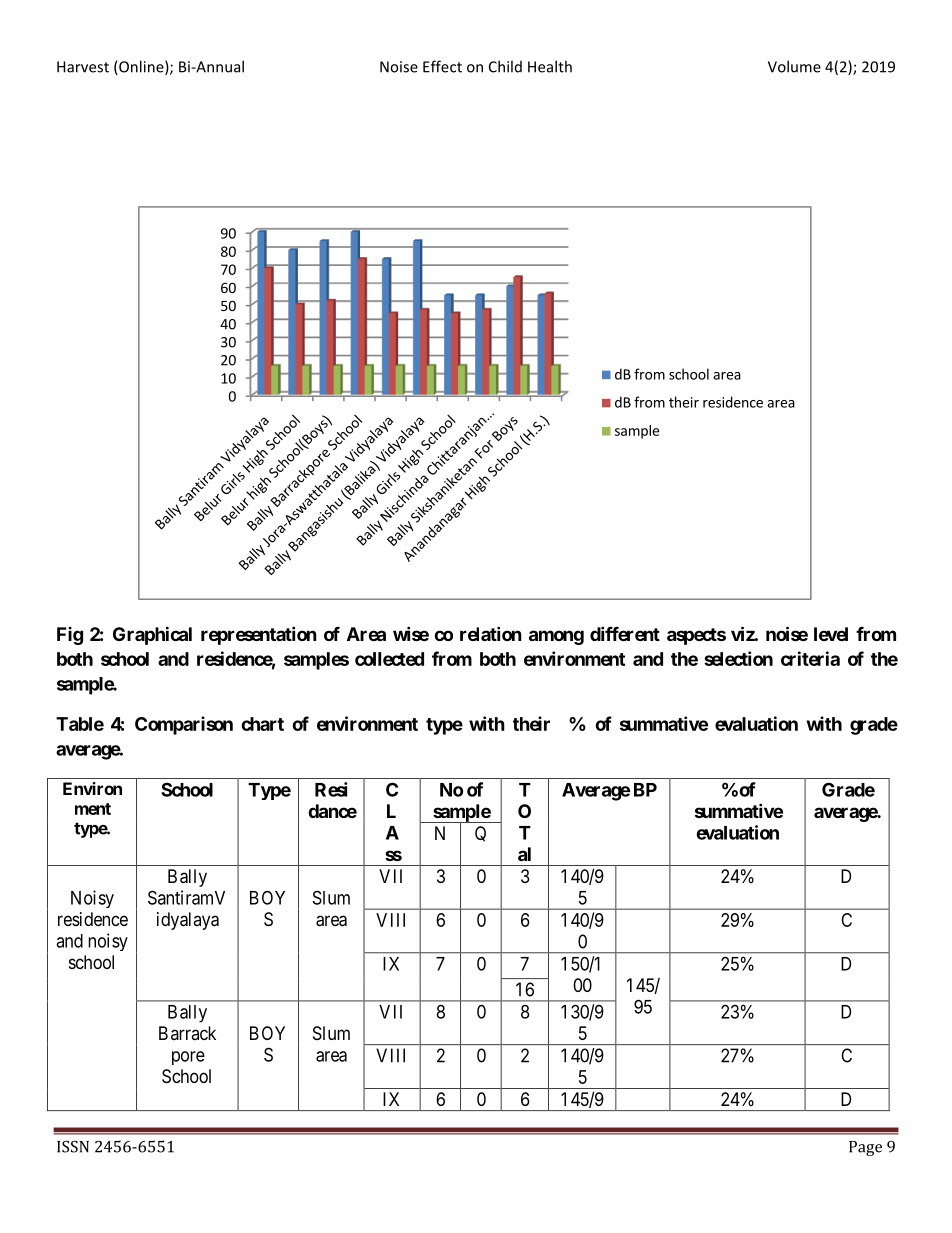 This image has height=1233, width=952. What do you see at coordinates (187, 1033) in the image?
I see `Barrack` at bounding box center [187, 1033].
